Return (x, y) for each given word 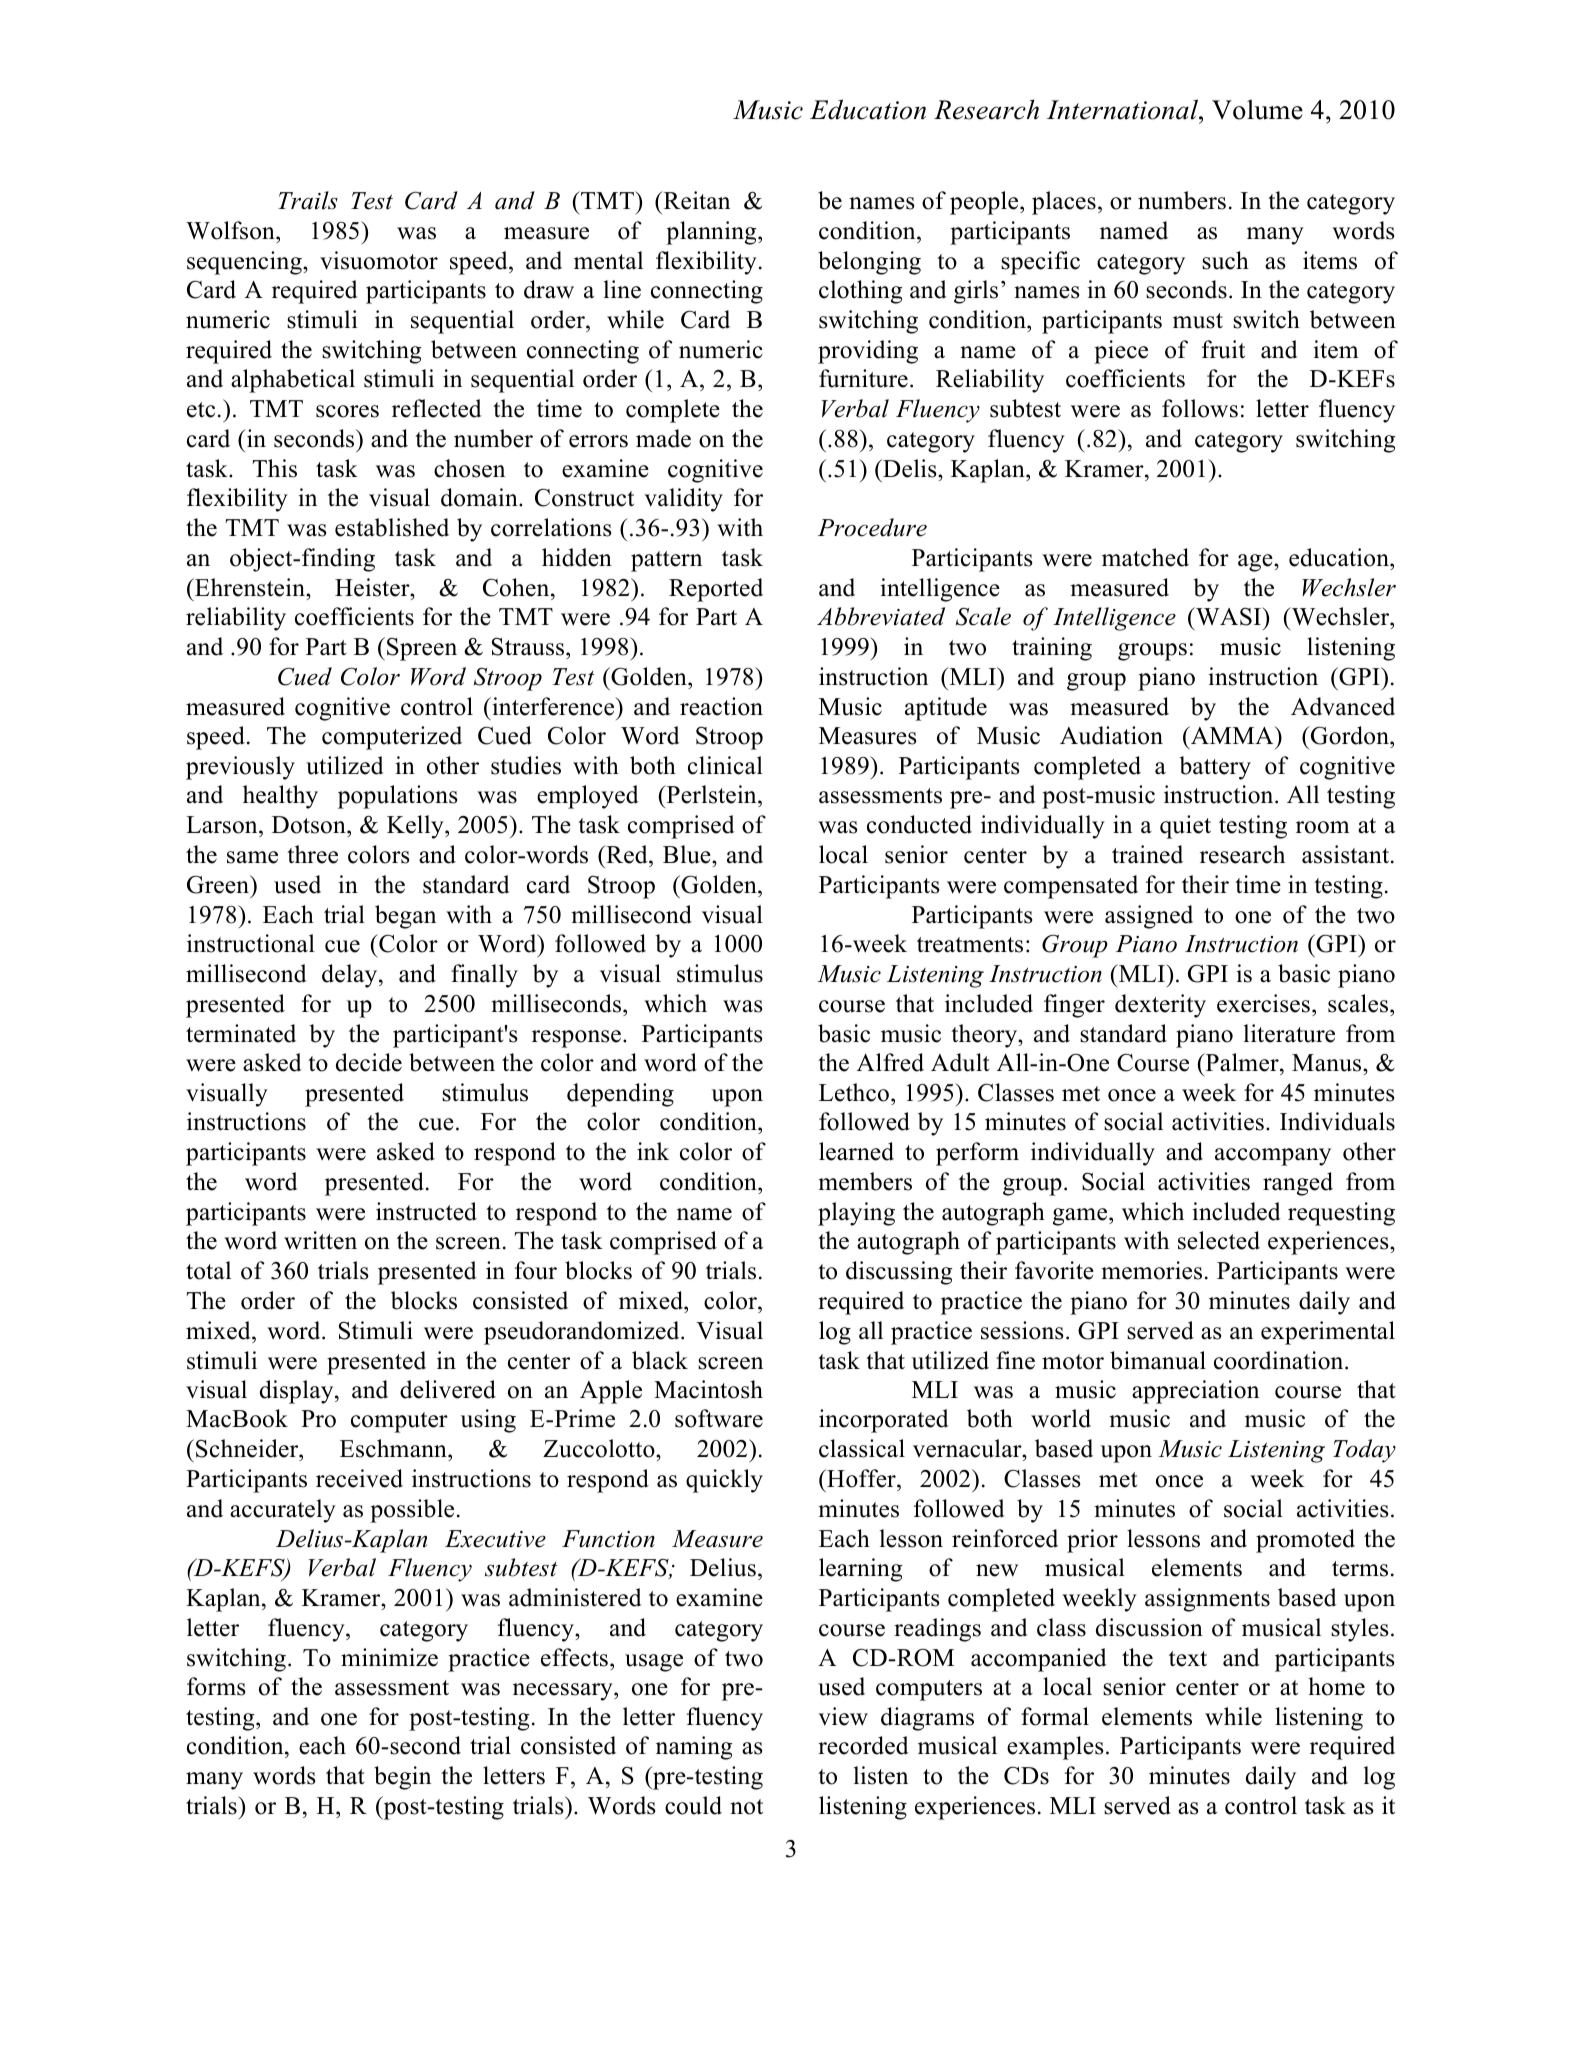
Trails (308, 200)
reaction (721, 706)
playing (856, 1214)
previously (240, 768)
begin (402, 1778)
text (1188, 1659)
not (746, 1807)
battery (1215, 768)
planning (712, 233)
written (320, 1240)
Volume (1257, 109)
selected (1219, 1240)
